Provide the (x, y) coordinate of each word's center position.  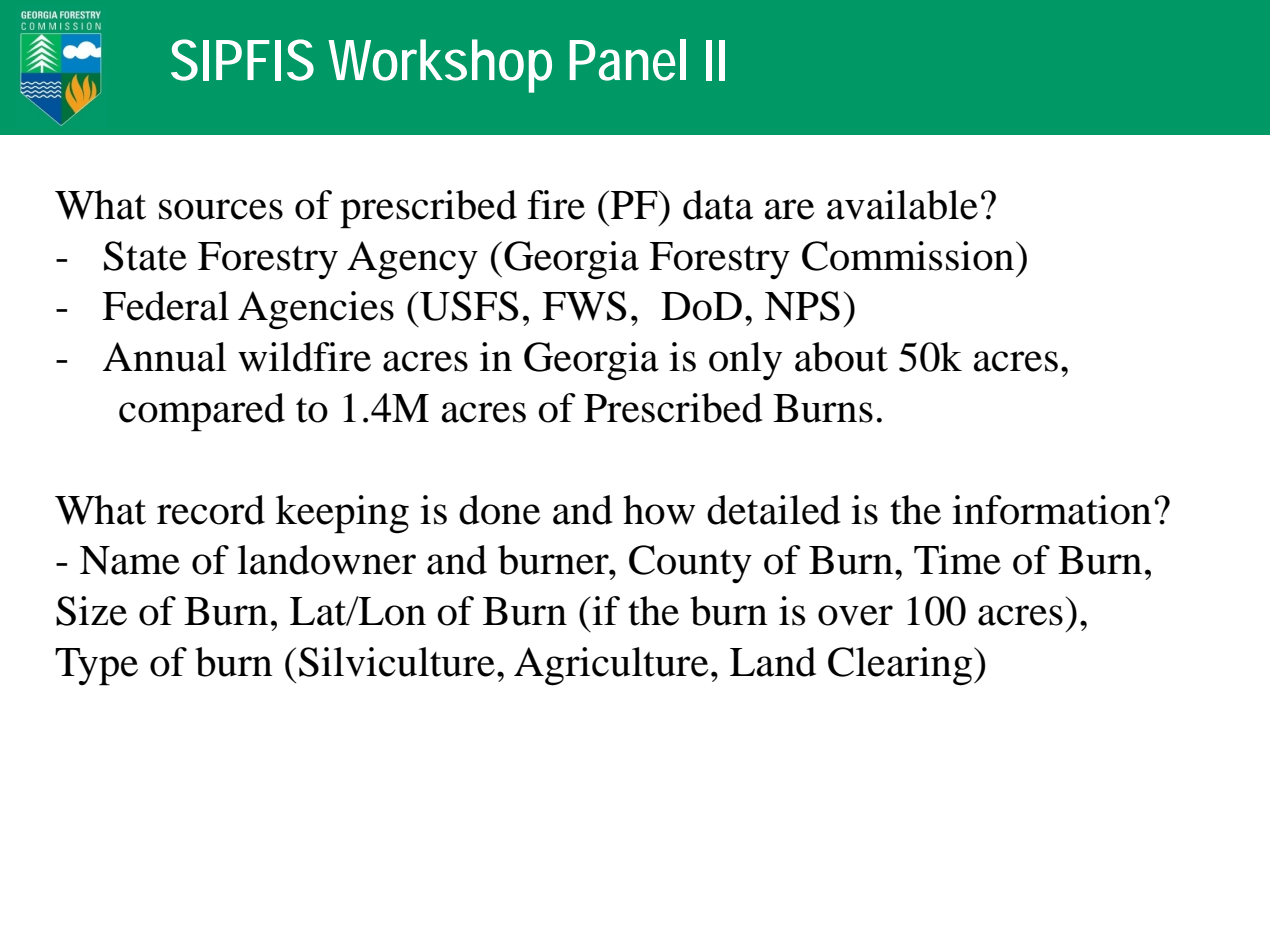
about (841, 357)
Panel (628, 60)
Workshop (440, 66)
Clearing (900, 666)
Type (96, 667)
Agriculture (611, 666)
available (902, 205)
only (745, 361)
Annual (165, 357)
